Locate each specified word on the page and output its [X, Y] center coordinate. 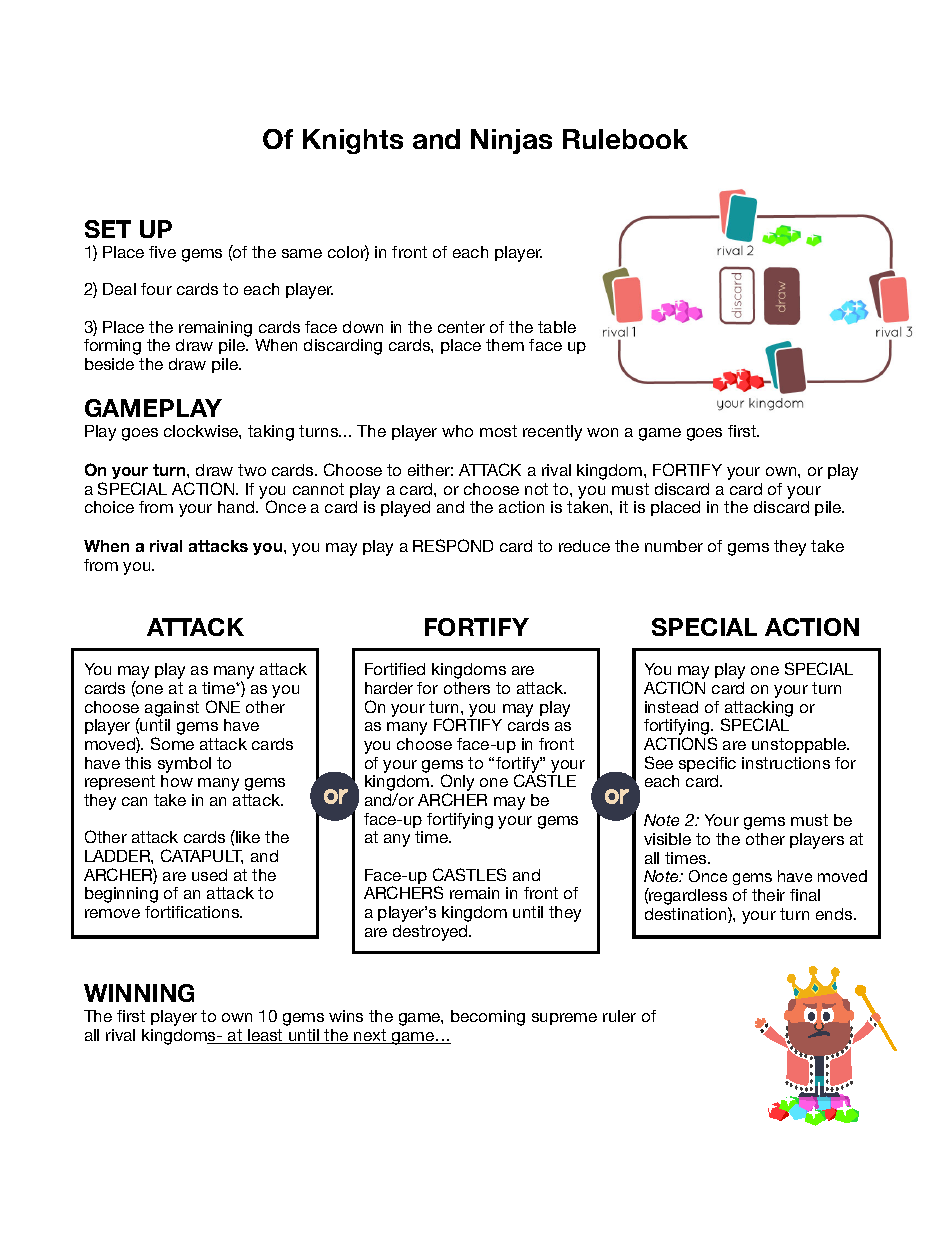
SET [108, 229]
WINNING [139, 993]
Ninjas [511, 141]
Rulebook [625, 139]
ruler [619, 1016]
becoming [488, 1018]
